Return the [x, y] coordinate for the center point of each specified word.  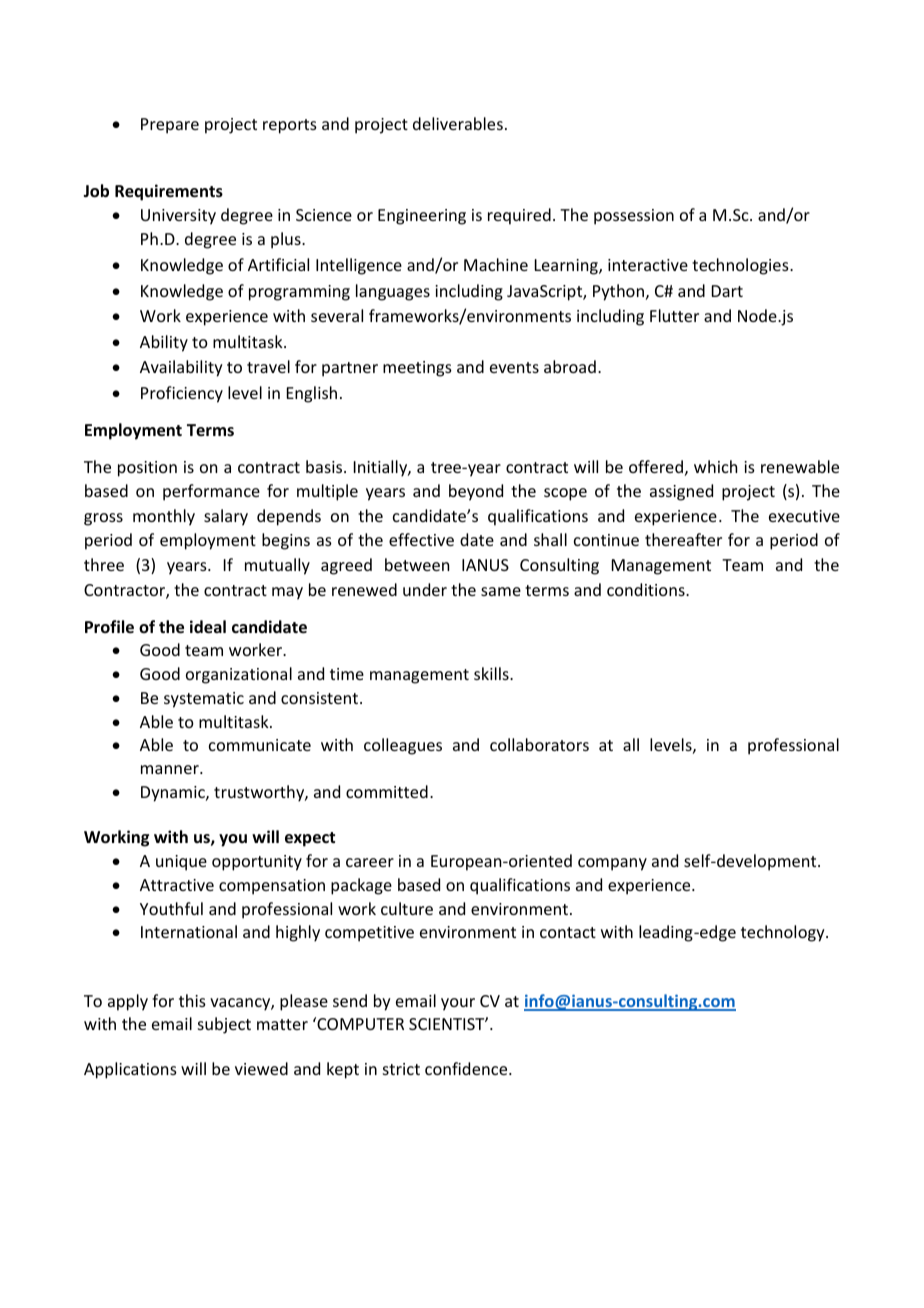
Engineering [422, 217]
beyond [476, 492]
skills [492, 673]
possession [634, 217]
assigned [681, 492]
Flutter [674, 315]
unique [181, 863]
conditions [647, 589]
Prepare [170, 126]
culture [407, 908]
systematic [204, 700]
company [612, 864]
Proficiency [182, 394]
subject [224, 1025]
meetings [417, 369]
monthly [164, 517]
